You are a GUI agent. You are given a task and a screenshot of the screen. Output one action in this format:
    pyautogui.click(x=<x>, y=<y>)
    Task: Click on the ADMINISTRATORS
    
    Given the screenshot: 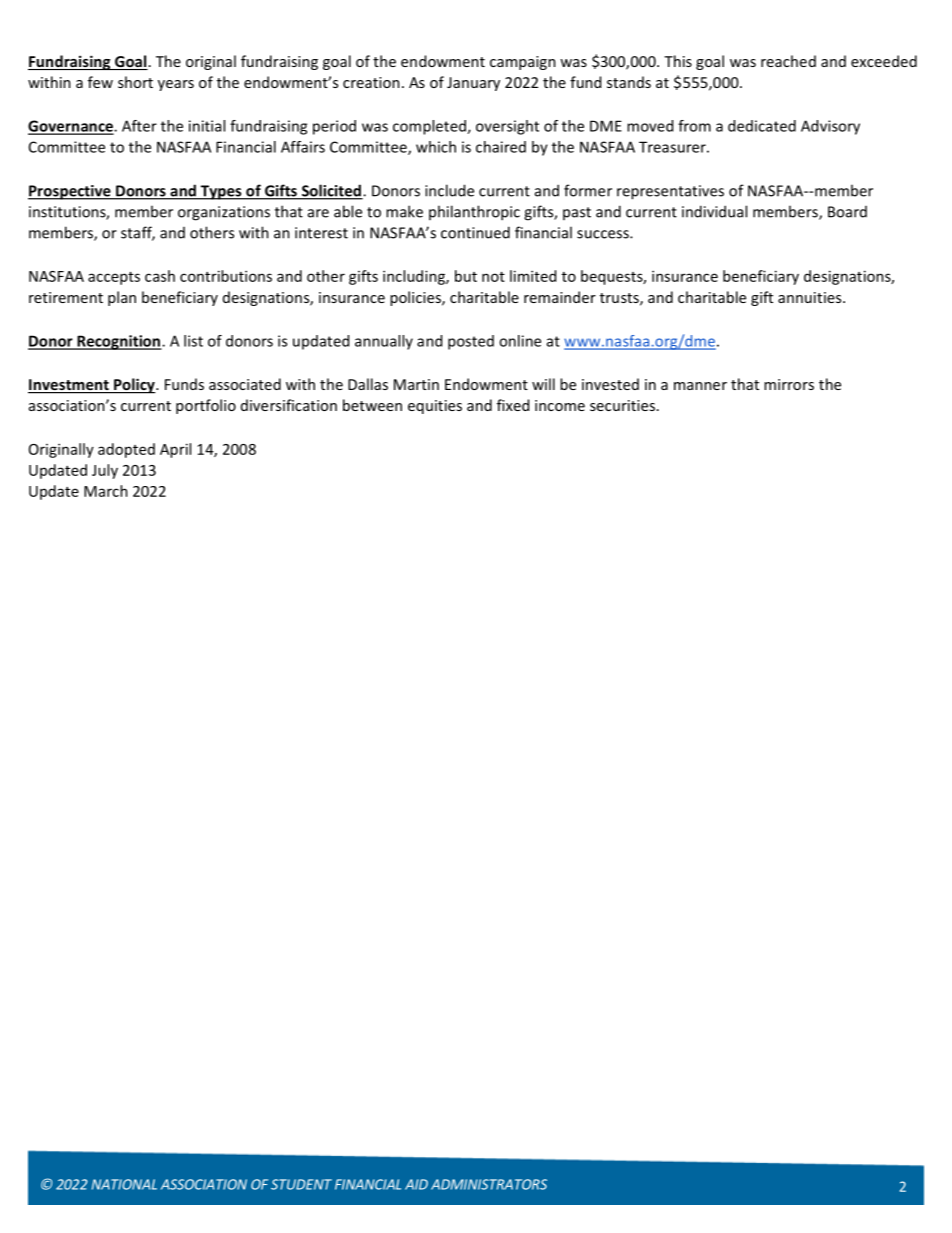 What is the action you would take?
    pyautogui.click(x=489, y=1184)
